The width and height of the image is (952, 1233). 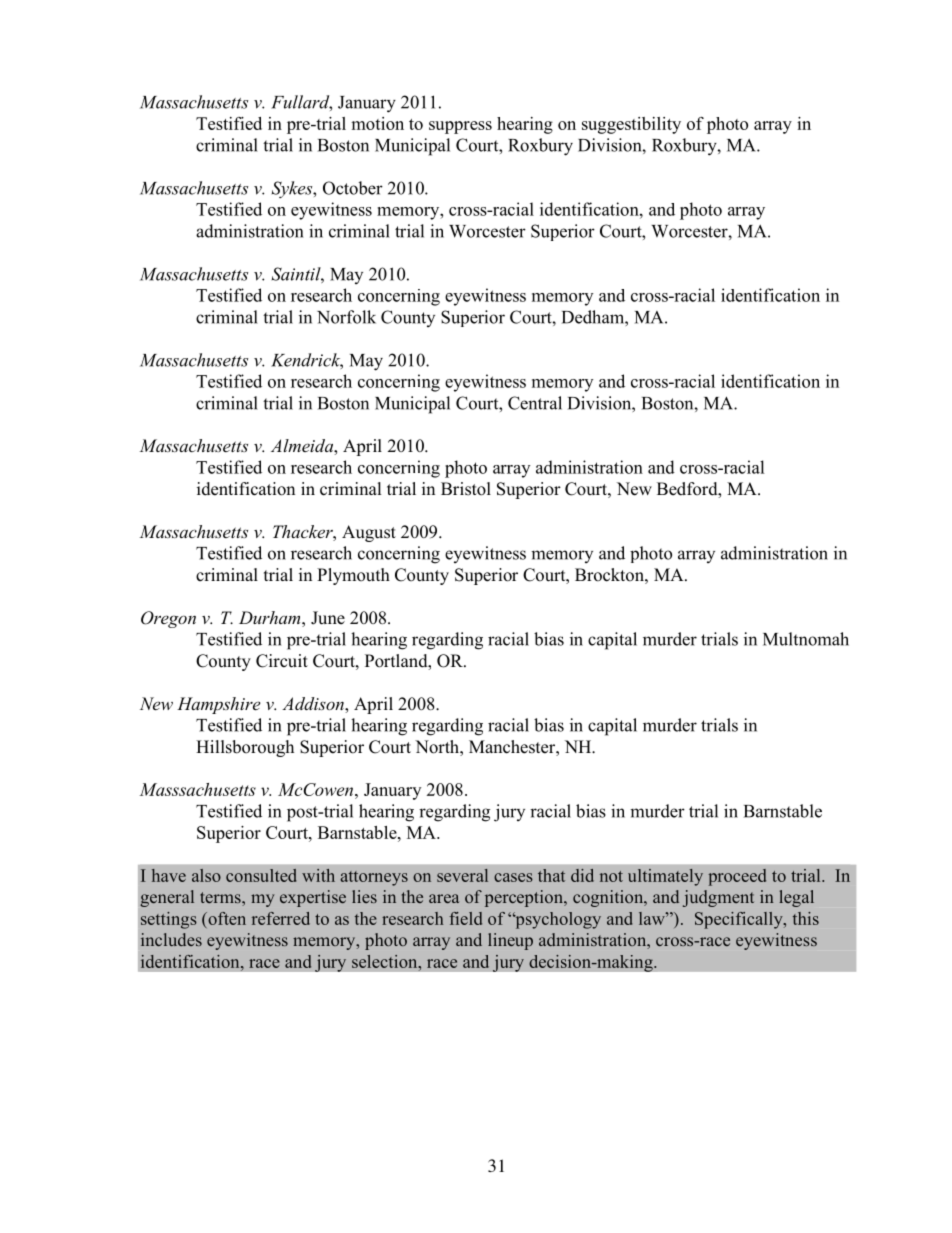 What do you see at coordinates (369, 533) in the image?
I see `August` at bounding box center [369, 533].
